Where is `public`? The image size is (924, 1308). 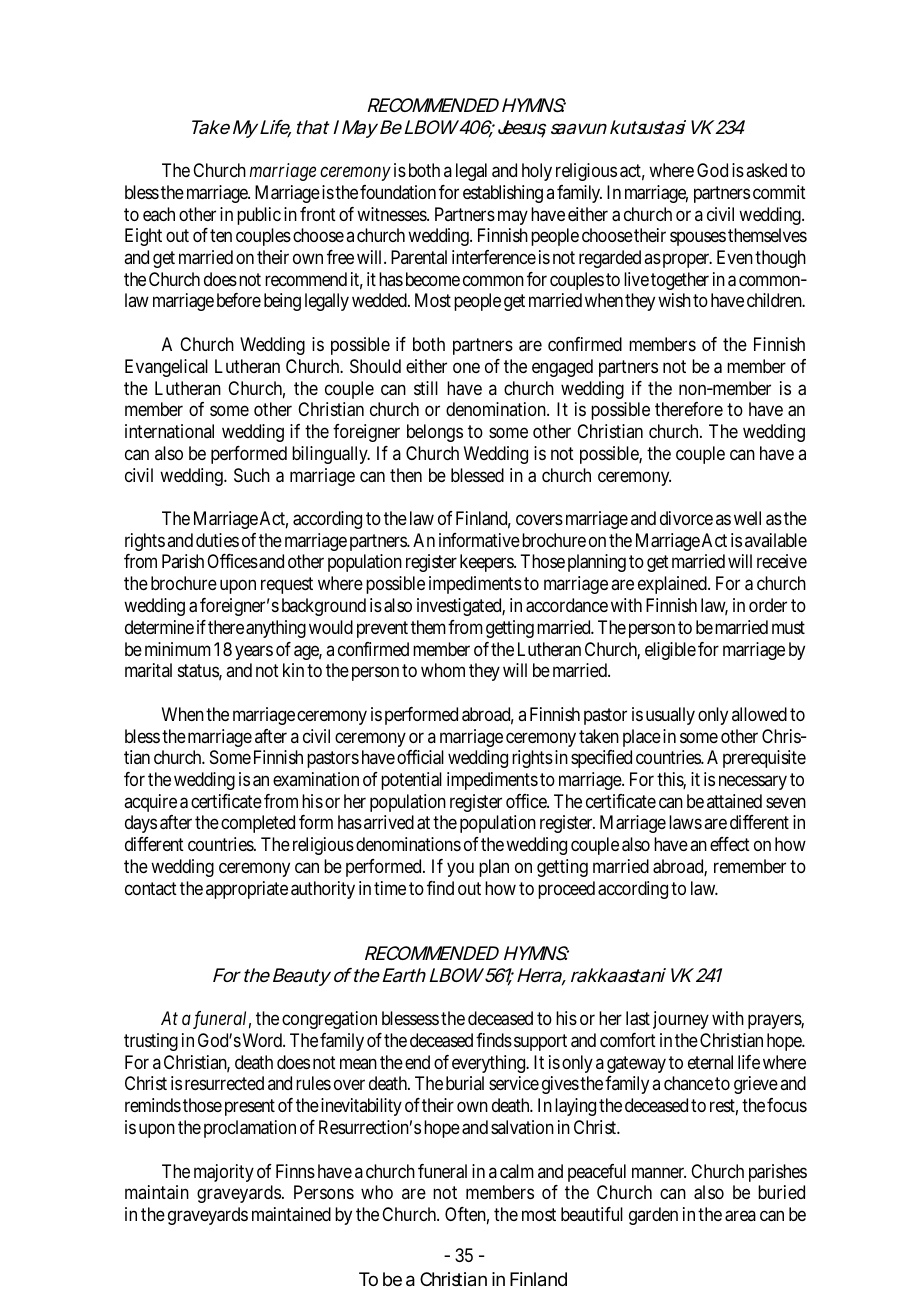
public is located at coordinates (259, 216).
